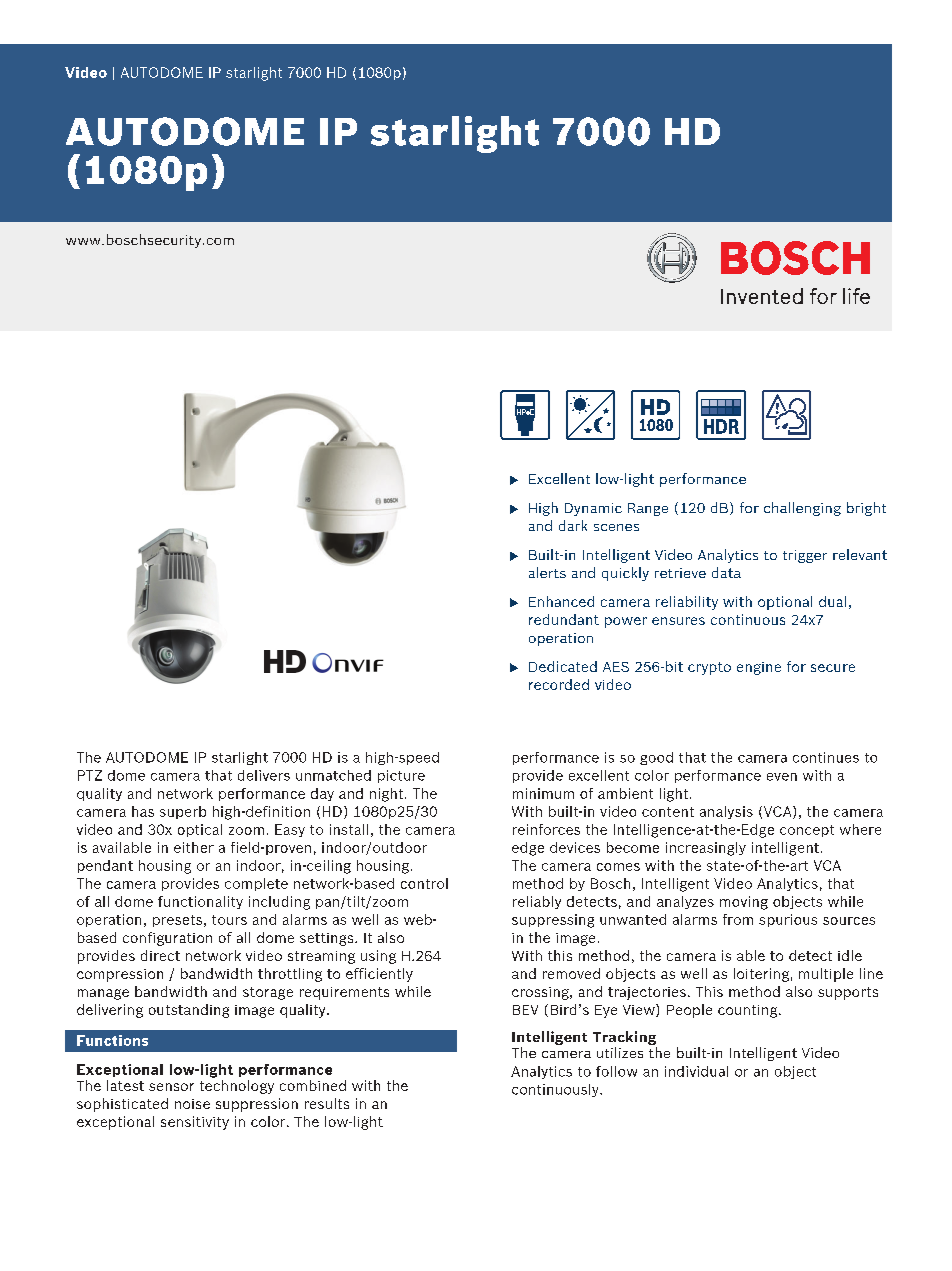 Image resolution: width=952 pixels, height=1271 pixels. What do you see at coordinates (194, 847) in the screenshot?
I see `either` at bounding box center [194, 847].
